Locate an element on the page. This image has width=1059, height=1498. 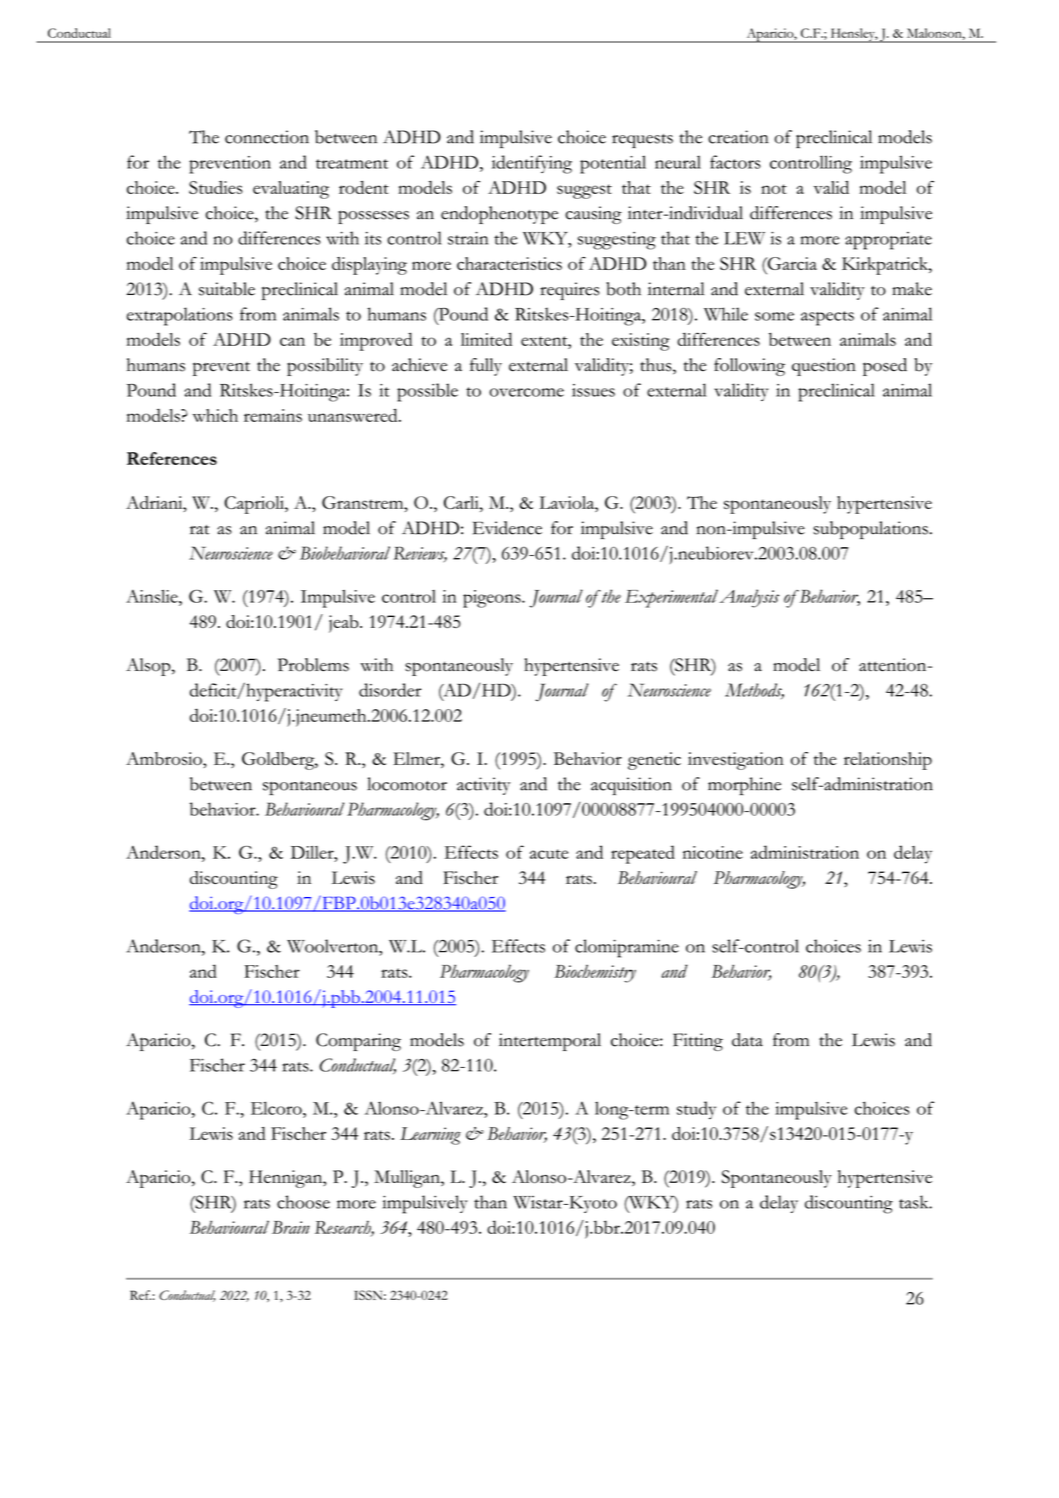
data is located at coordinates (747, 1040).
